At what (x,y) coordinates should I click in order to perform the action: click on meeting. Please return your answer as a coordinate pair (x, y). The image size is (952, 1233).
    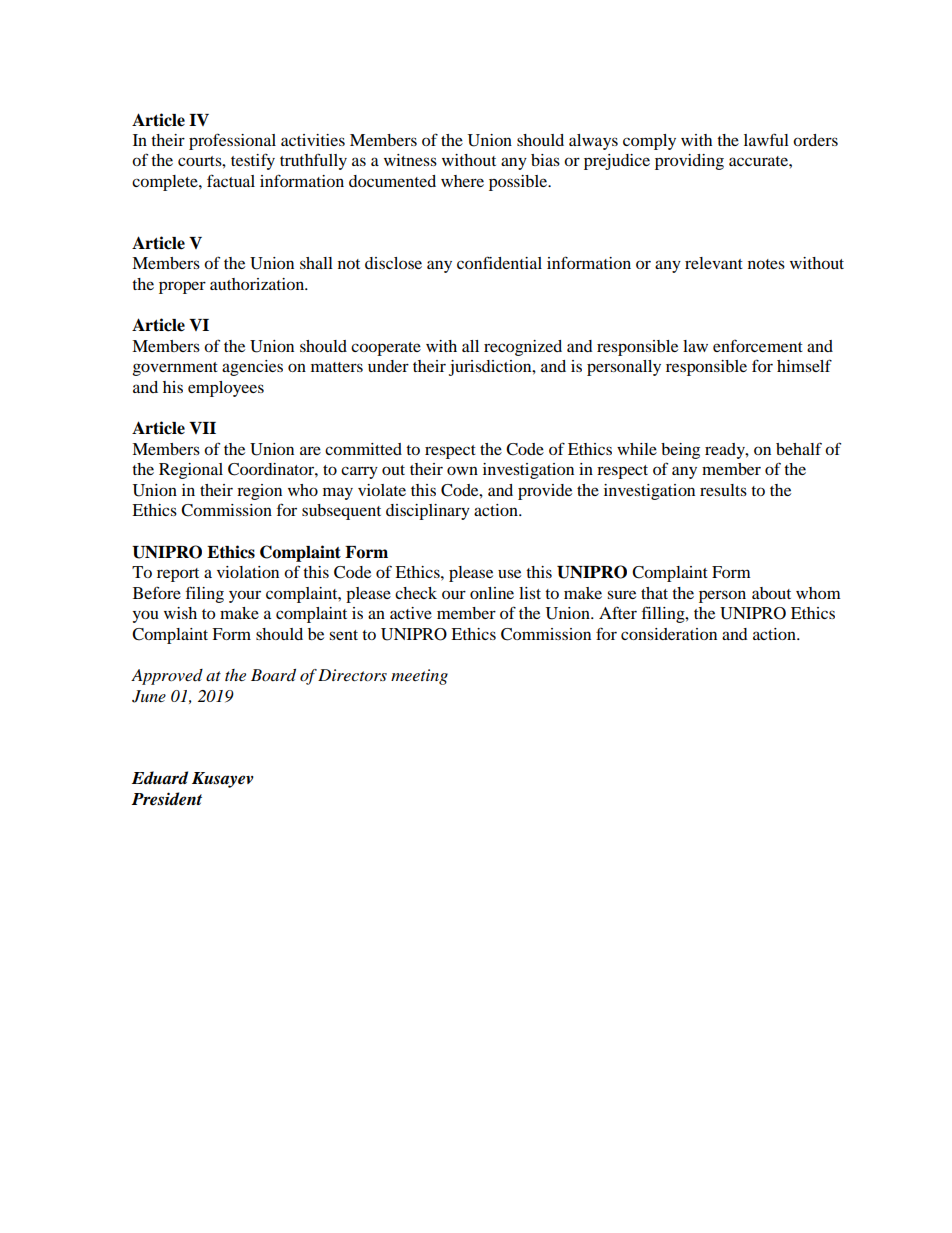
    Looking at the image, I should click on (419, 677).
